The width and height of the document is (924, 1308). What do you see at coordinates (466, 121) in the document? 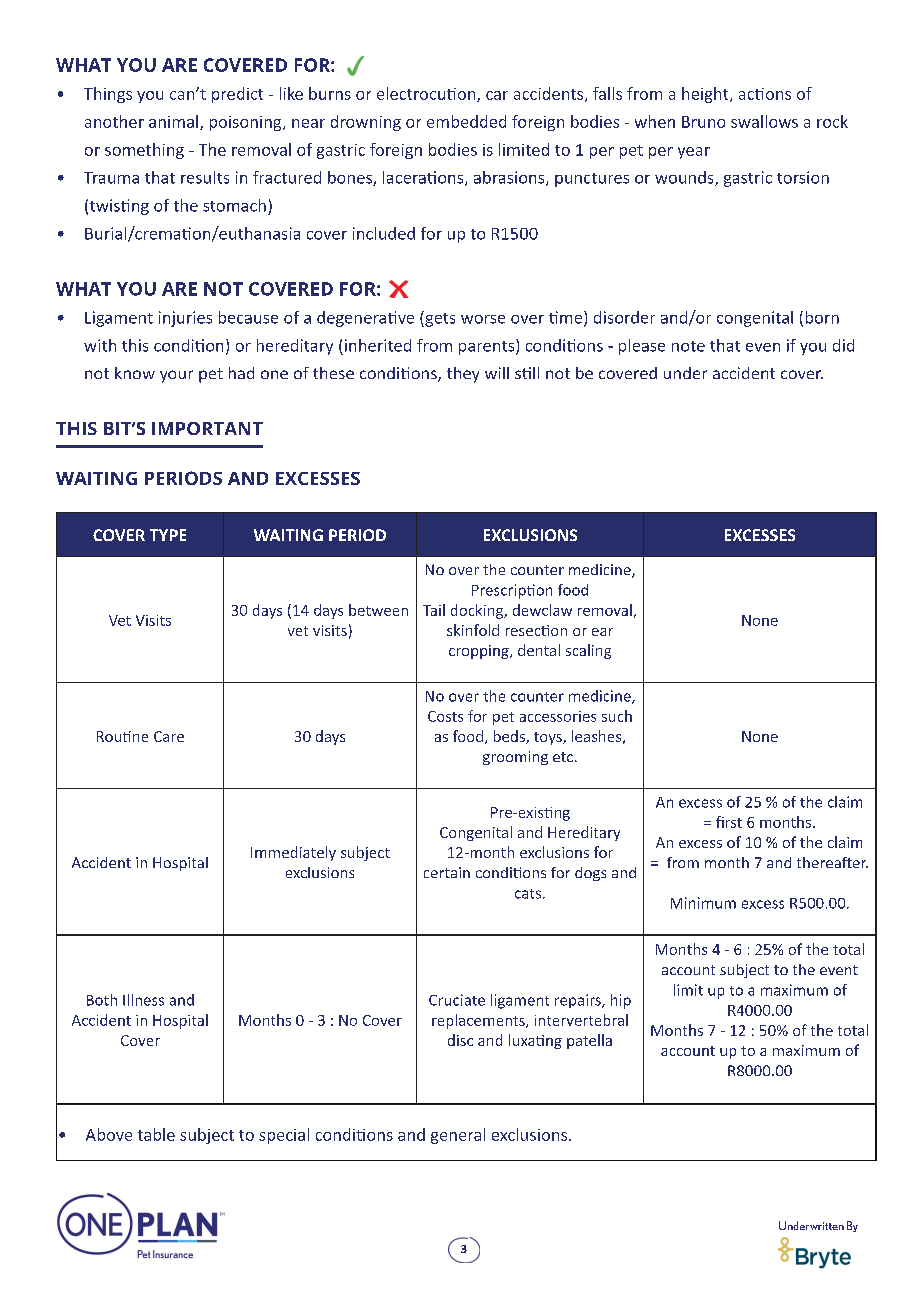
I see `embedded` at bounding box center [466, 121].
